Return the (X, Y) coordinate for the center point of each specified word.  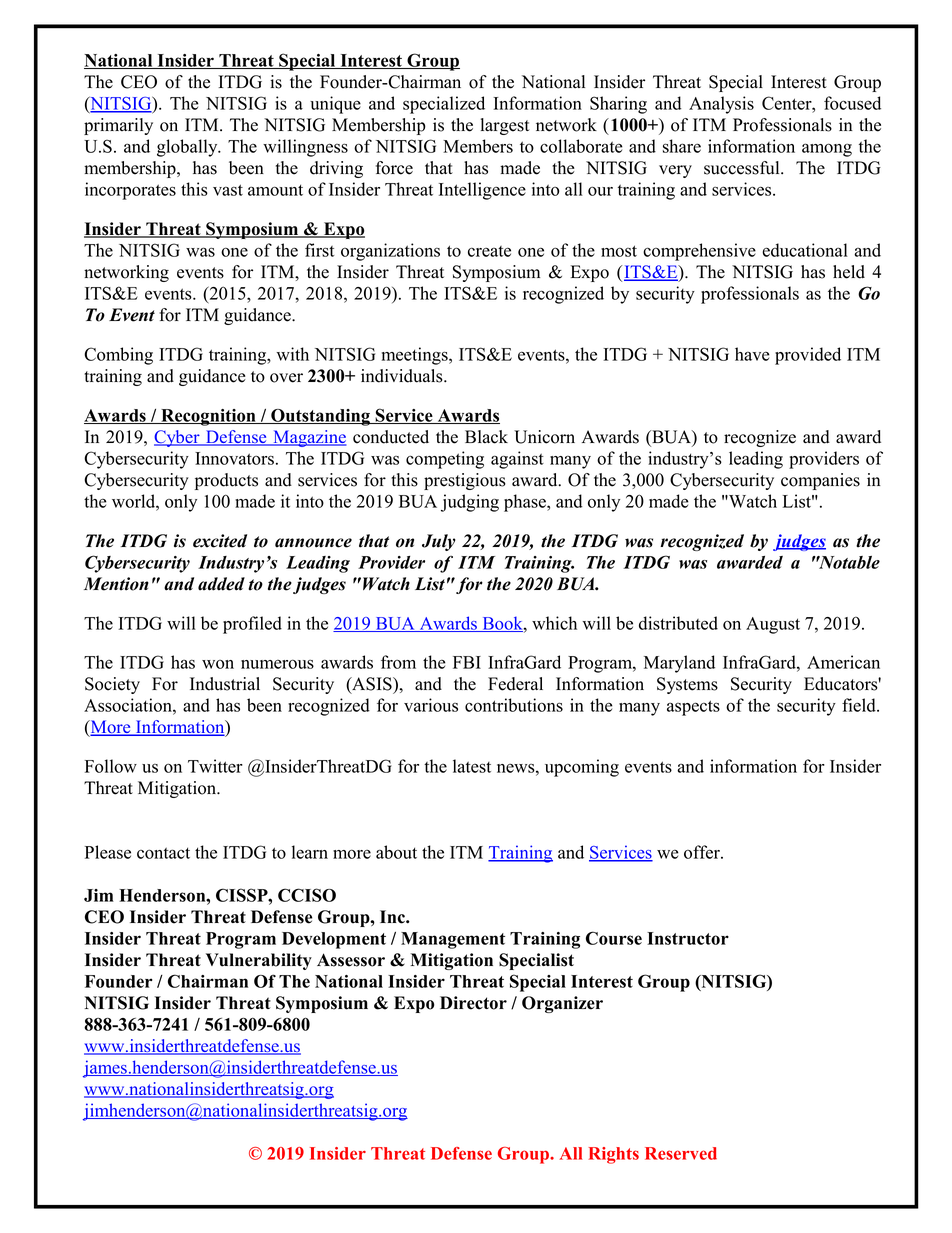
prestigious (465, 481)
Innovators (234, 458)
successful (743, 168)
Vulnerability (259, 961)
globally (188, 148)
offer (703, 852)
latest (472, 766)
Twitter (215, 766)
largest (505, 126)
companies (820, 481)
